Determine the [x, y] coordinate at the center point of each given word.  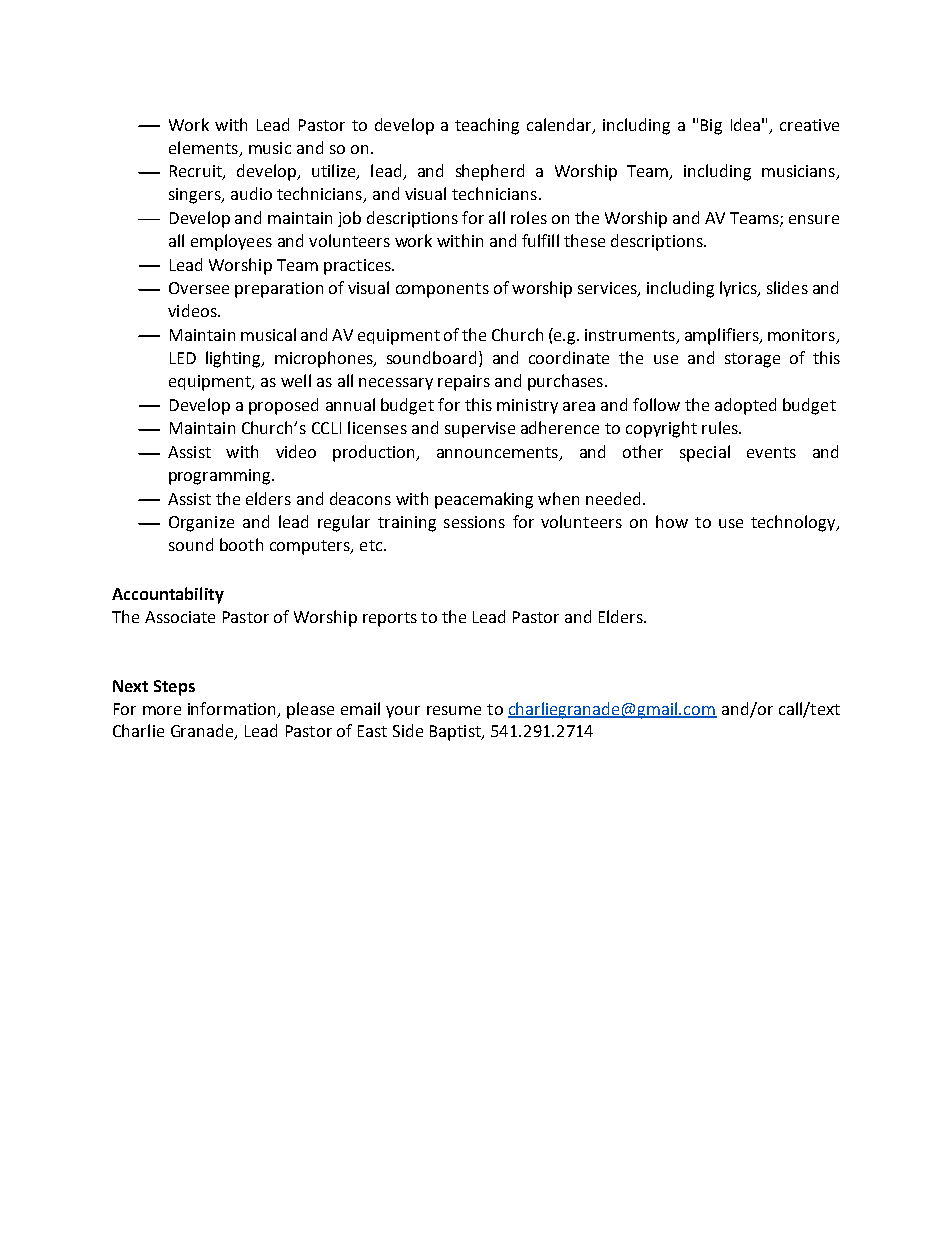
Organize [201, 524]
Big [711, 127]
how [672, 521]
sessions [474, 522]
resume [454, 710]
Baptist [456, 733]
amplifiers [723, 336]
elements [203, 147]
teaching [487, 126]
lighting [234, 359]
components [442, 290]
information [231, 708]
